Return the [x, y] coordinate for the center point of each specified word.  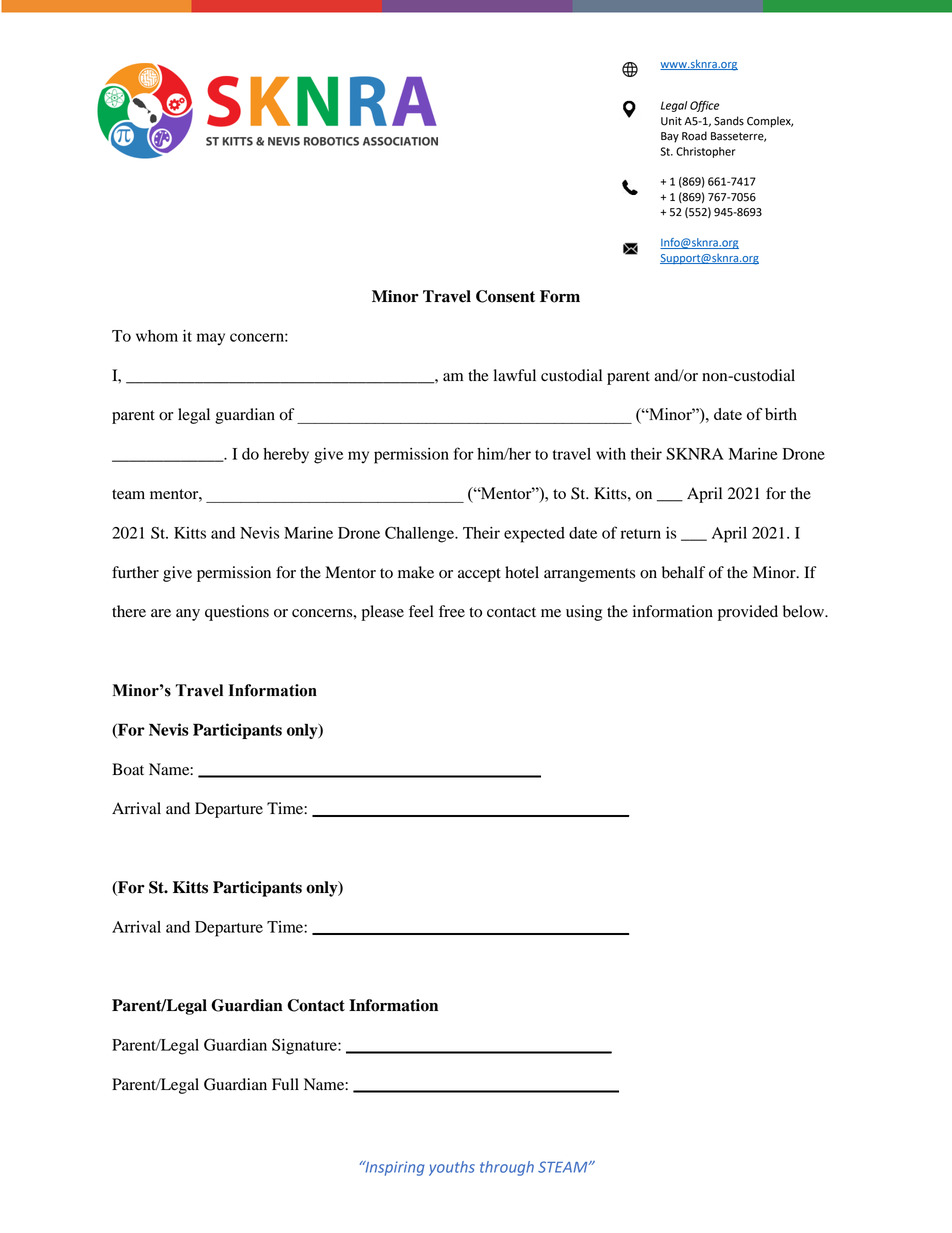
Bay [670, 137]
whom [157, 336]
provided [748, 613]
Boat [128, 769]
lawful [514, 375]
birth [781, 414]
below [805, 611]
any [188, 615]
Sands [729, 121]
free [452, 611]
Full [285, 1084]
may [211, 339]
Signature [305, 1047]
